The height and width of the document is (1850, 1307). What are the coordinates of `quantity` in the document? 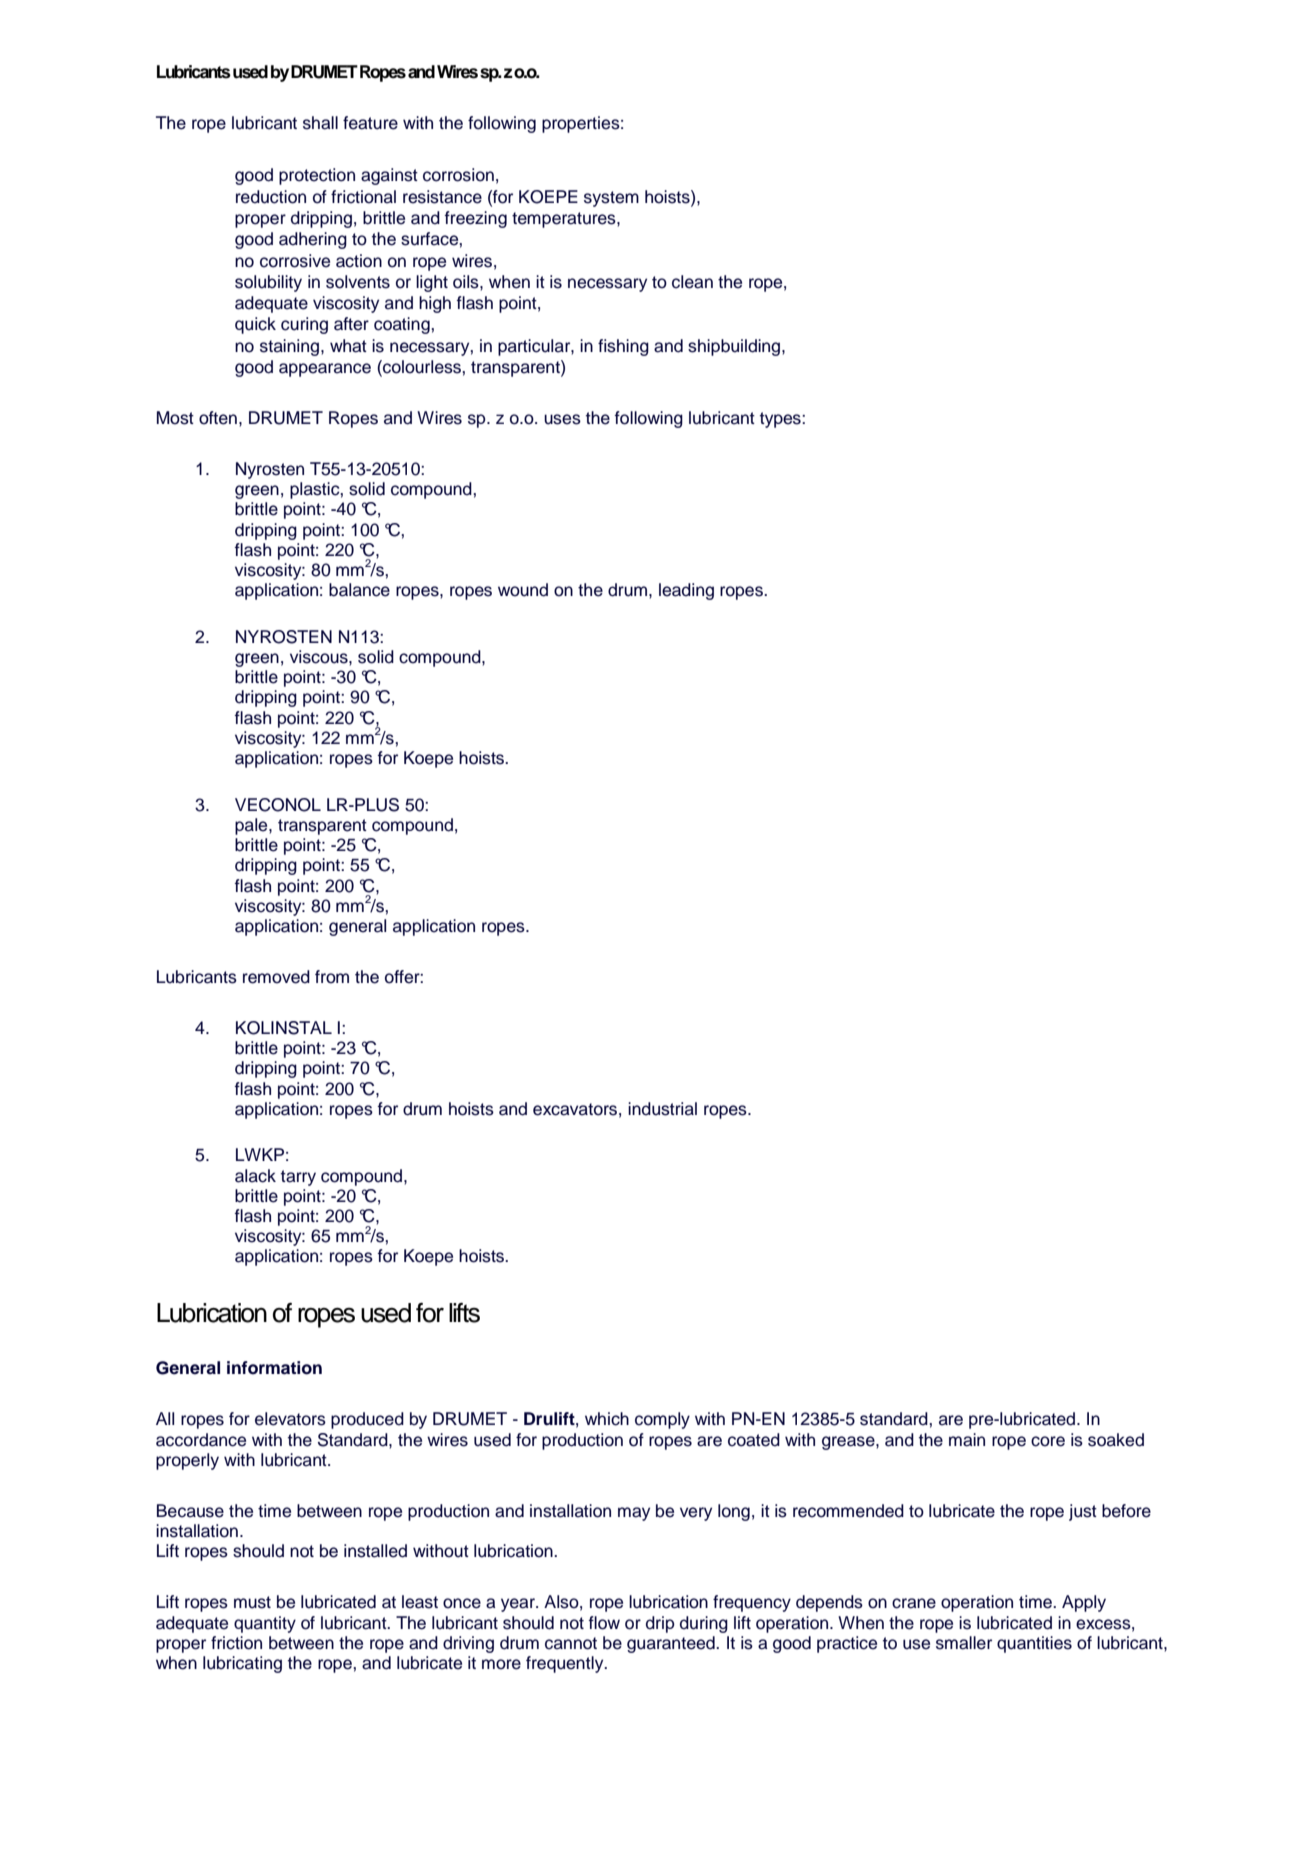 It's located at (265, 1624).
